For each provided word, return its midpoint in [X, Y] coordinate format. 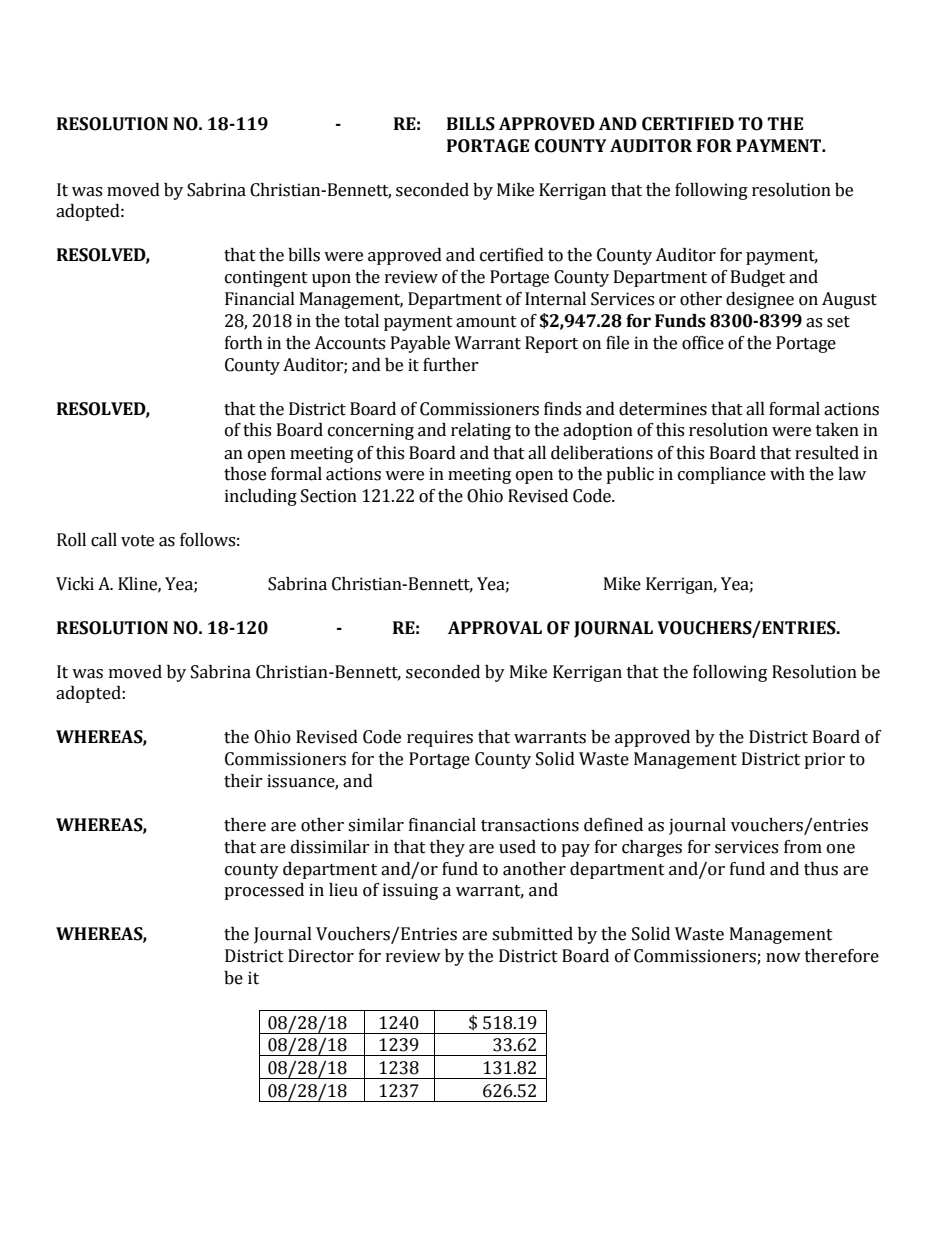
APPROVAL [495, 628]
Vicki [75, 584]
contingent [266, 278]
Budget [758, 278]
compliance [722, 475]
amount [486, 322]
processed [264, 891]
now [783, 958]
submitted [532, 934]
